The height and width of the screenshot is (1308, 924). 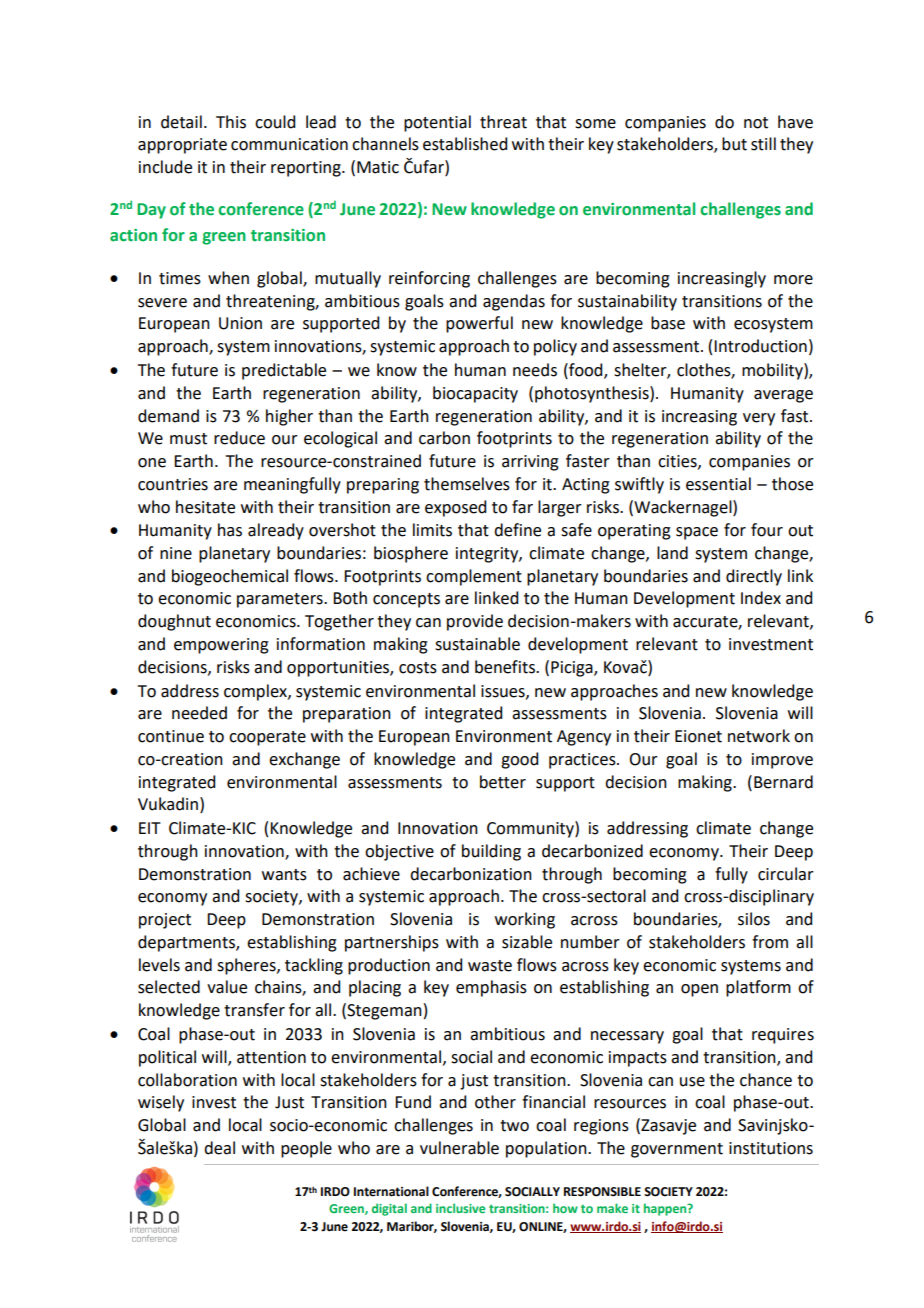 What do you see at coordinates (761, 598) in the screenshot?
I see `Index` at bounding box center [761, 598].
